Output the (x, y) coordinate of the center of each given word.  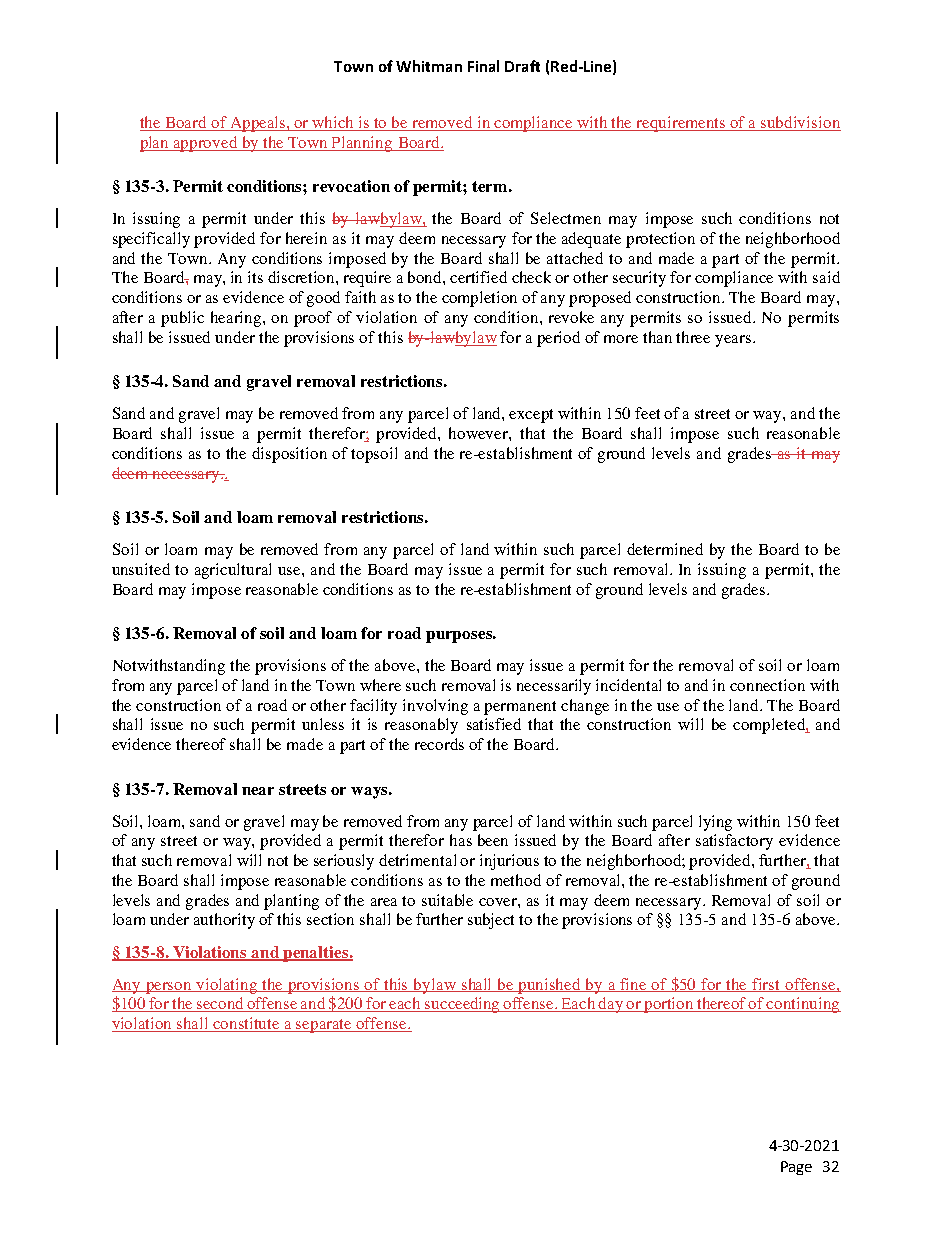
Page (796, 1168)
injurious (509, 862)
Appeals (258, 124)
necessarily (554, 687)
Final (483, 66)
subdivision (800, 123)
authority (224, 921)
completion (479, 299)
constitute (247, 1024)
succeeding (463, 1005)
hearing (237, 319)
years (734, 341)
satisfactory (734, 842)
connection (767, 685)
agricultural (233, 571)
